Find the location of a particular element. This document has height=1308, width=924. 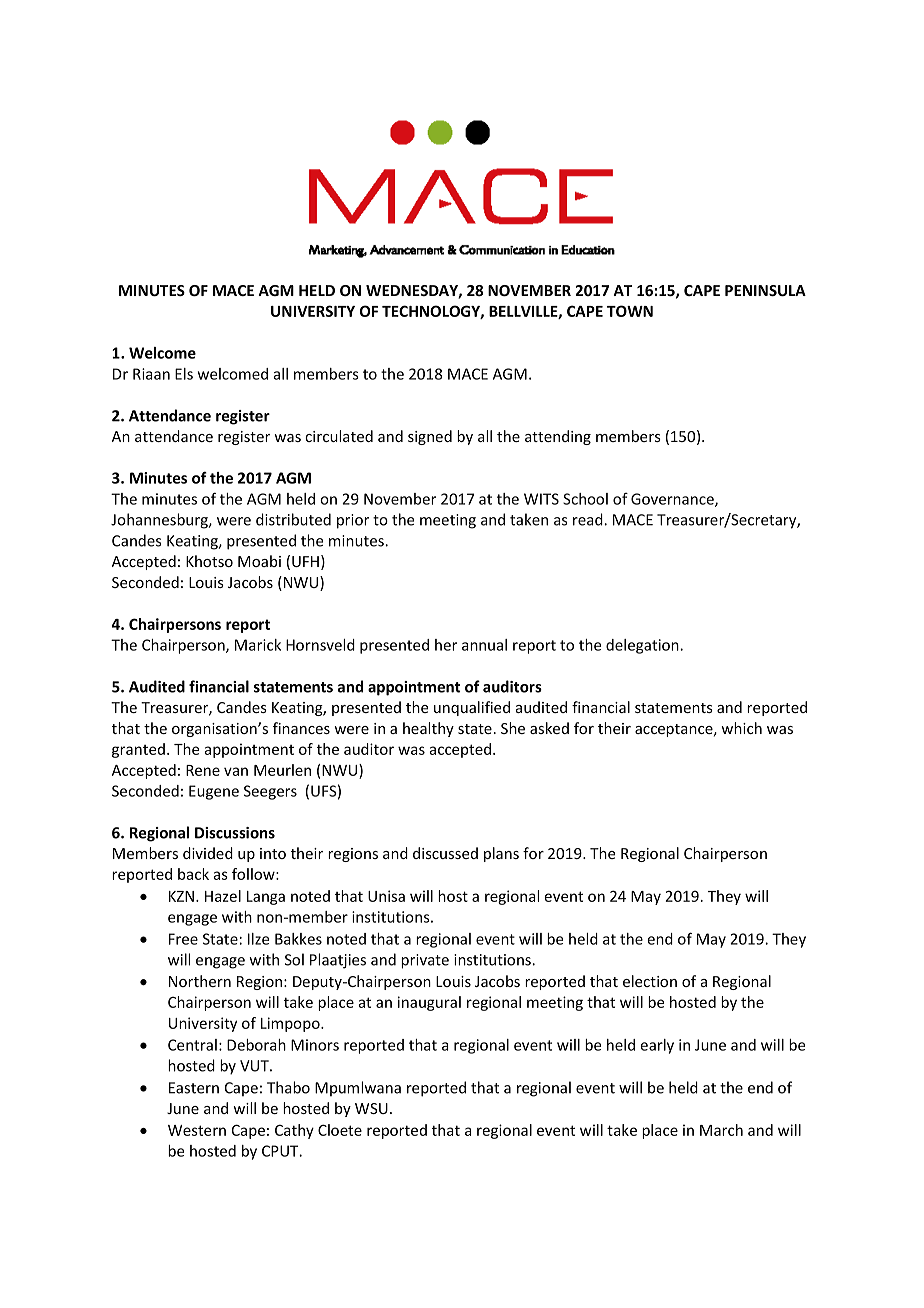

WITS is located at coordinates (541, 499).
